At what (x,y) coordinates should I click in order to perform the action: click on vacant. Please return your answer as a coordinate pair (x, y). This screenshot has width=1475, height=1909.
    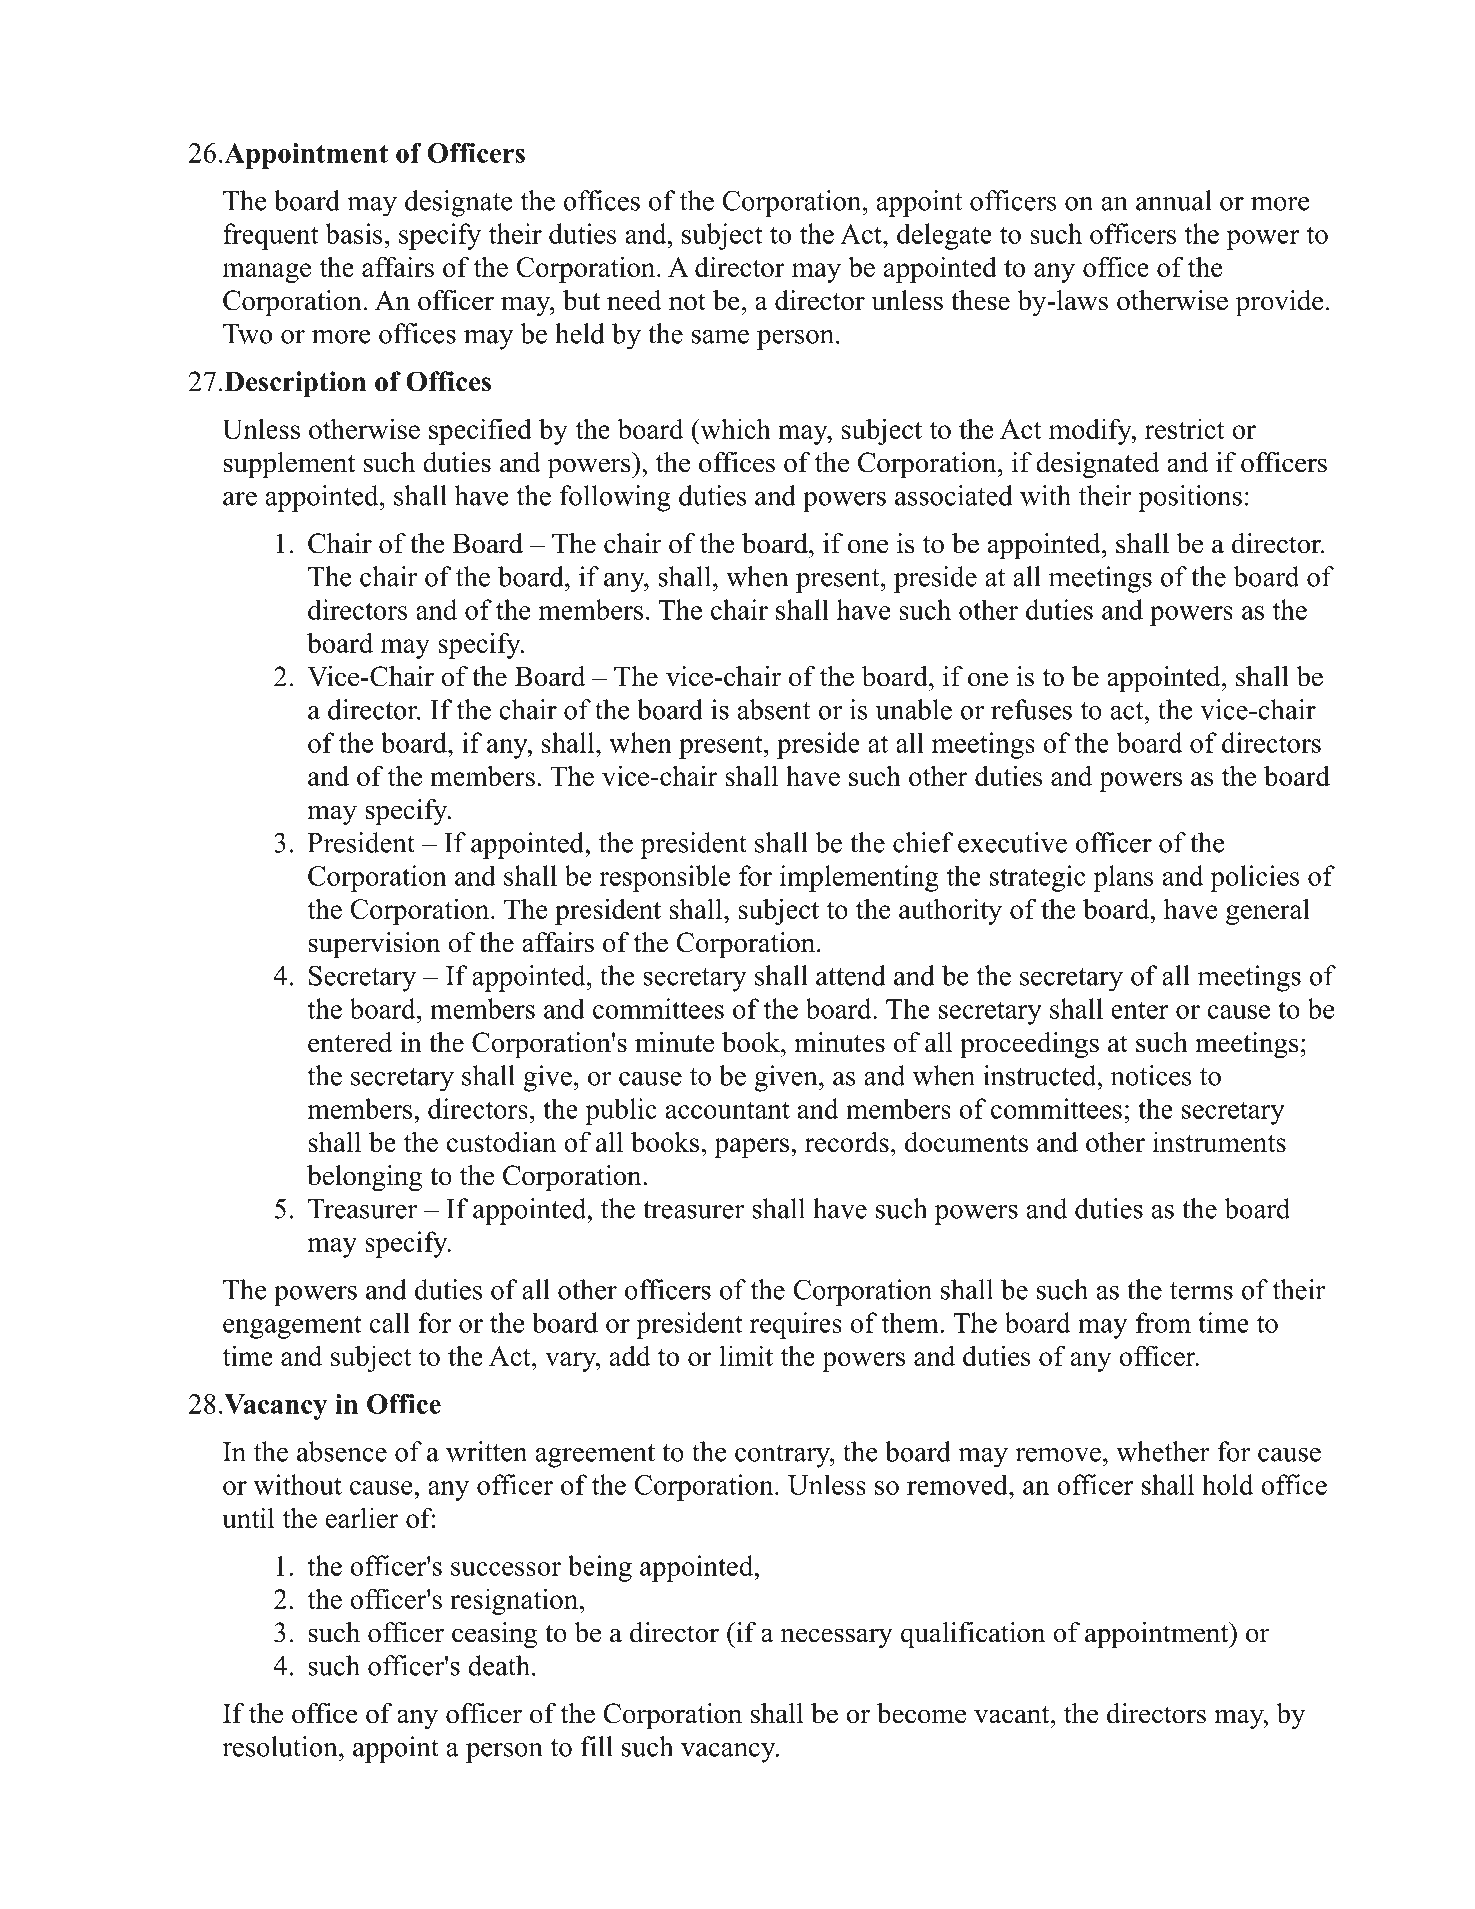
    Looking at the image, I should click on (1013, 1715).
